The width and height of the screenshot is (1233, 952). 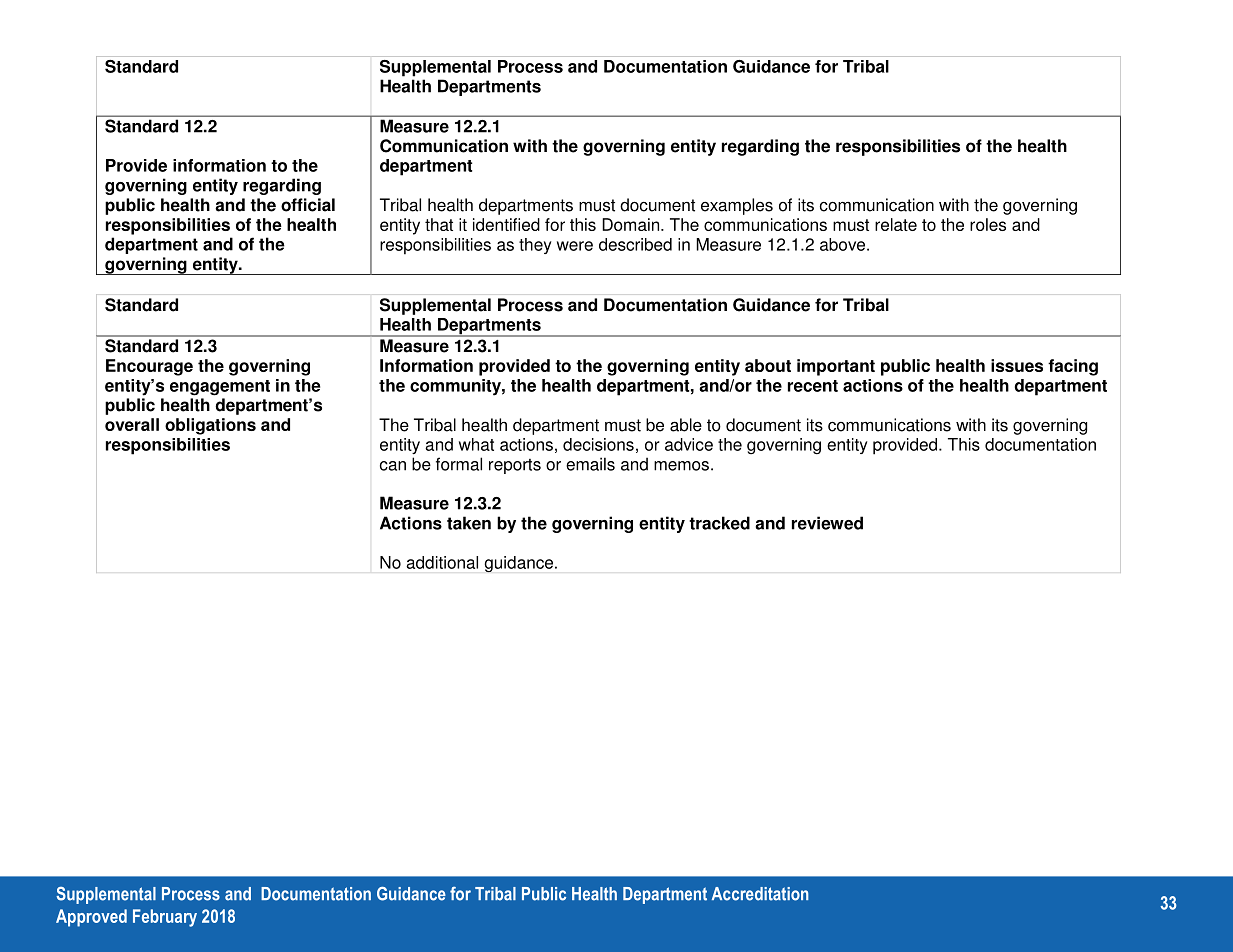 What do you see at coordinates (719, 523) in the screenshot?
I see `tracked` at bounding box center [719, 523].
